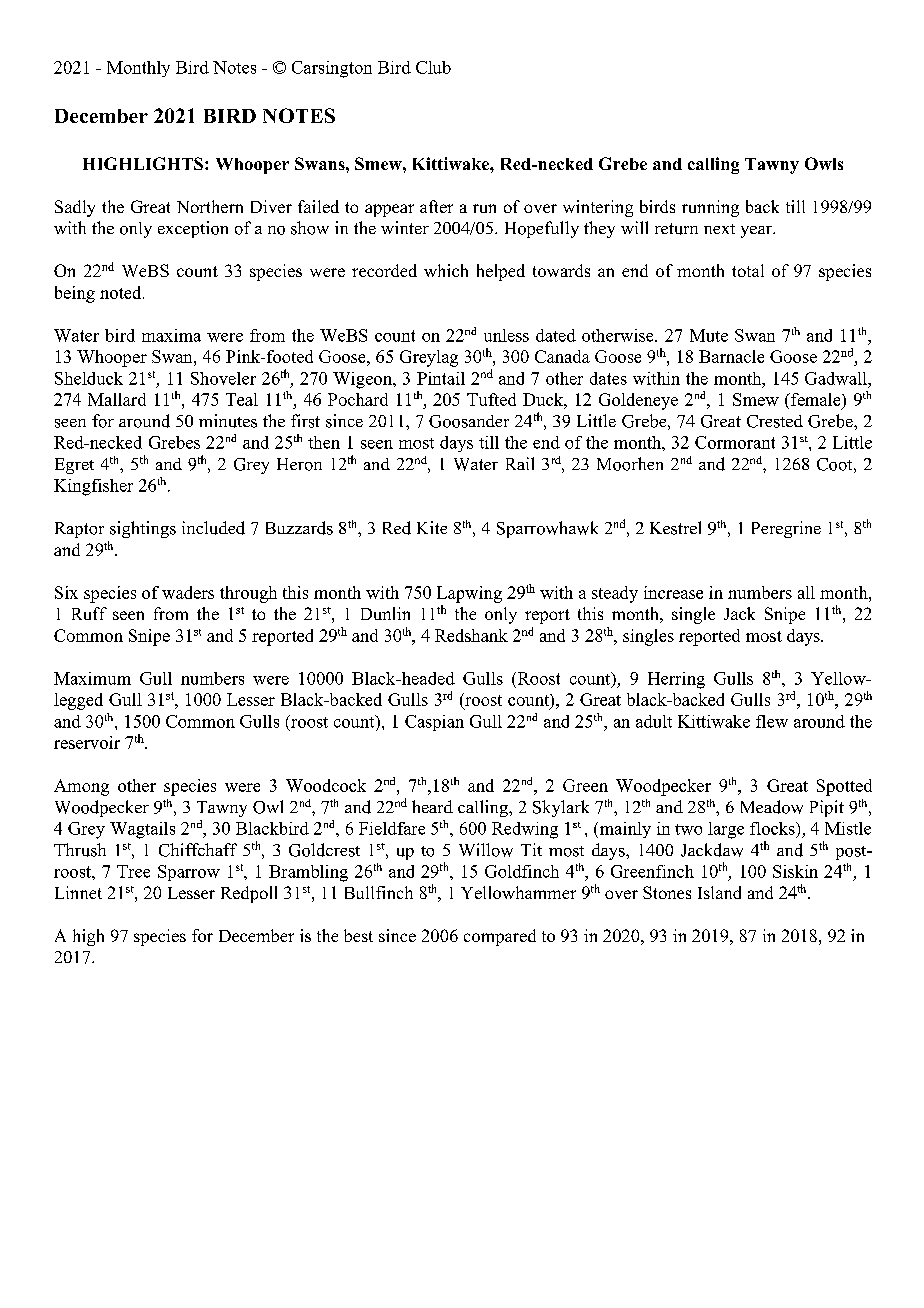 This screenshot has width=924, height=1308. I want to click on Tree, so click(133, 871).
